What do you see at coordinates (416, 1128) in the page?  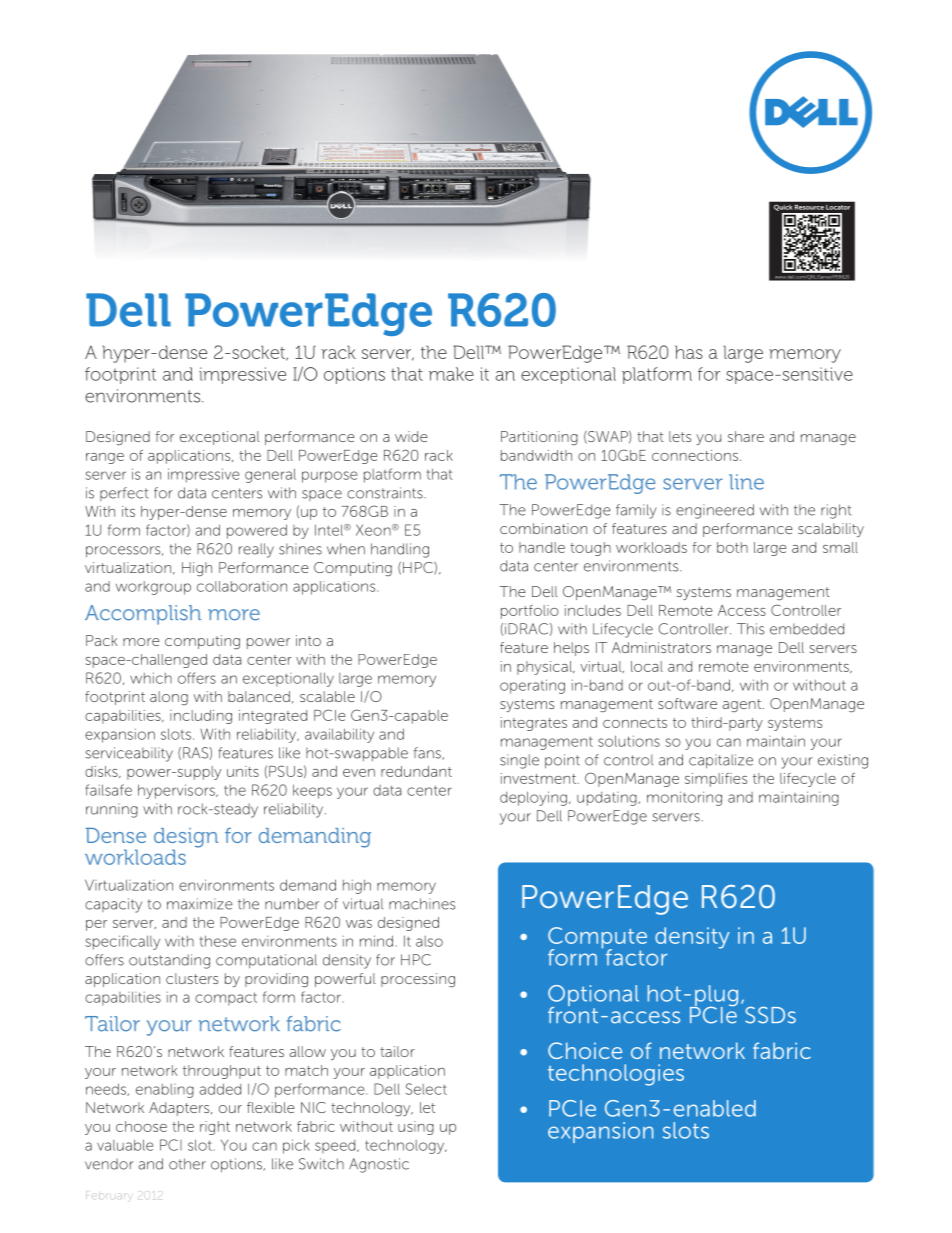 I see `using` at bounding box center [416, 1128].
